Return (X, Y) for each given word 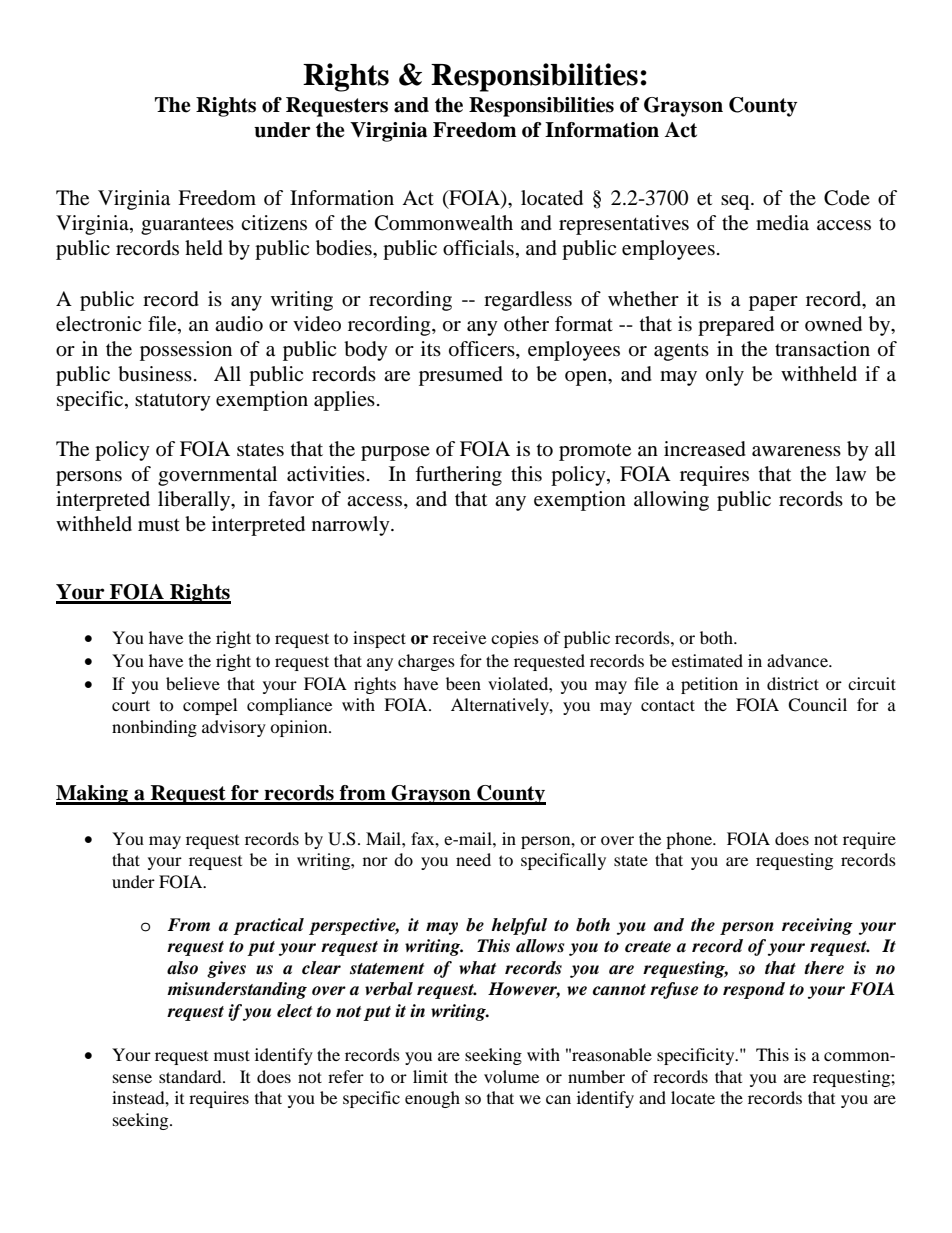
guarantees (187, 226)
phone (690, 840)
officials (478, 248)
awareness (796, 451)
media (782, 223)
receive (459, 637)
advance (798, 660)
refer (346, 1076)
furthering (458, 476)
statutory (173, 402)
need (473, 859)
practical (268, 926)
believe (193, 683)
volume (511, 1076)
